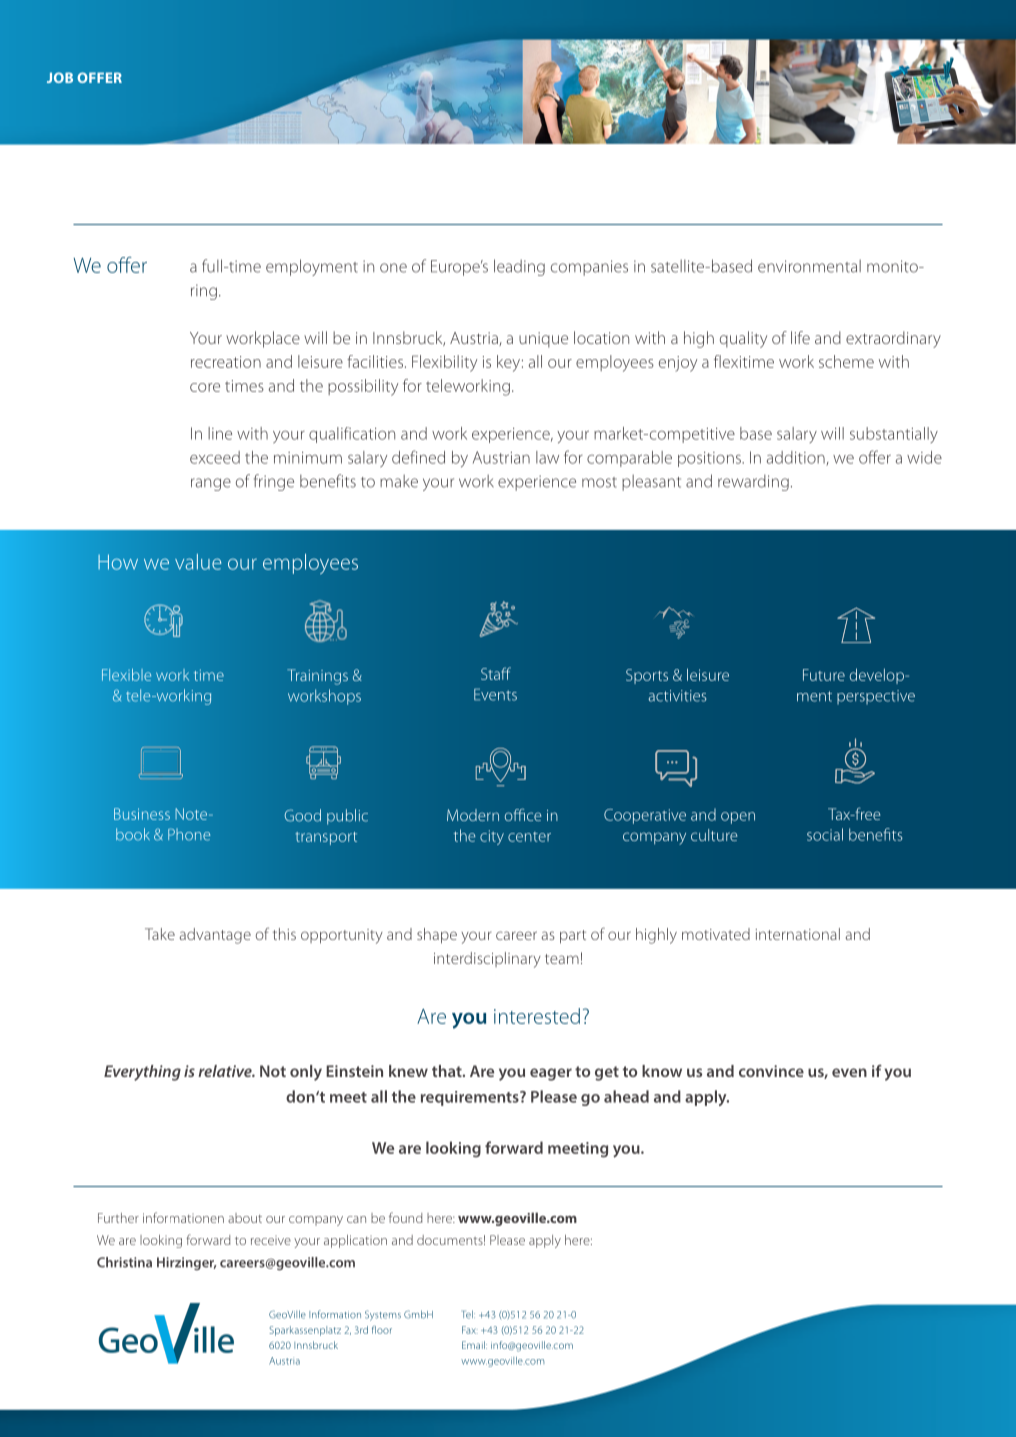 This image has width=1016, height=1437. What do you see at coordinates (519, 267) in the image?
I see `leading` at bounding box center [519, 267].
